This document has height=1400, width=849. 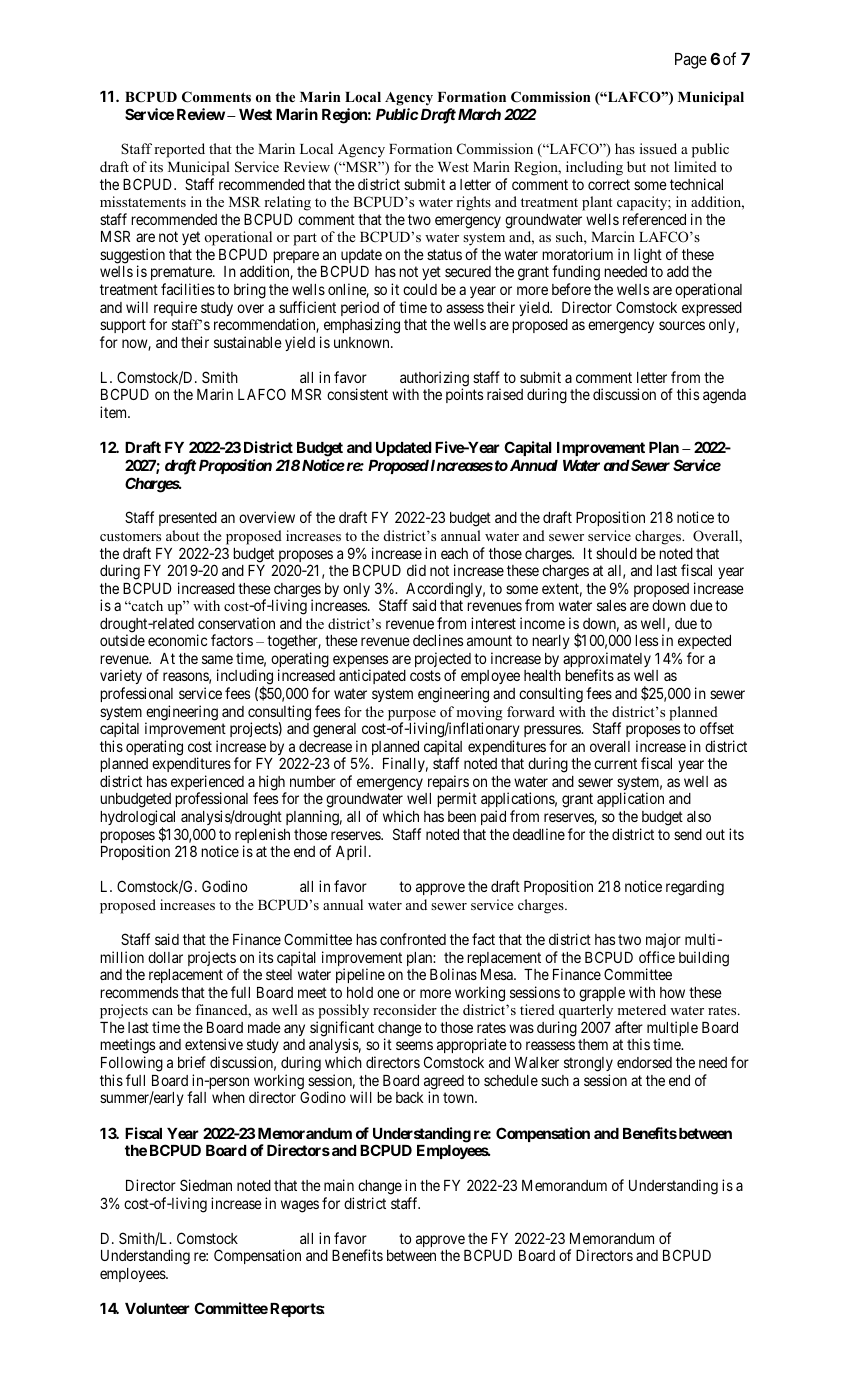 I want to click on Volunteer, so click(x=157, y=1308).
